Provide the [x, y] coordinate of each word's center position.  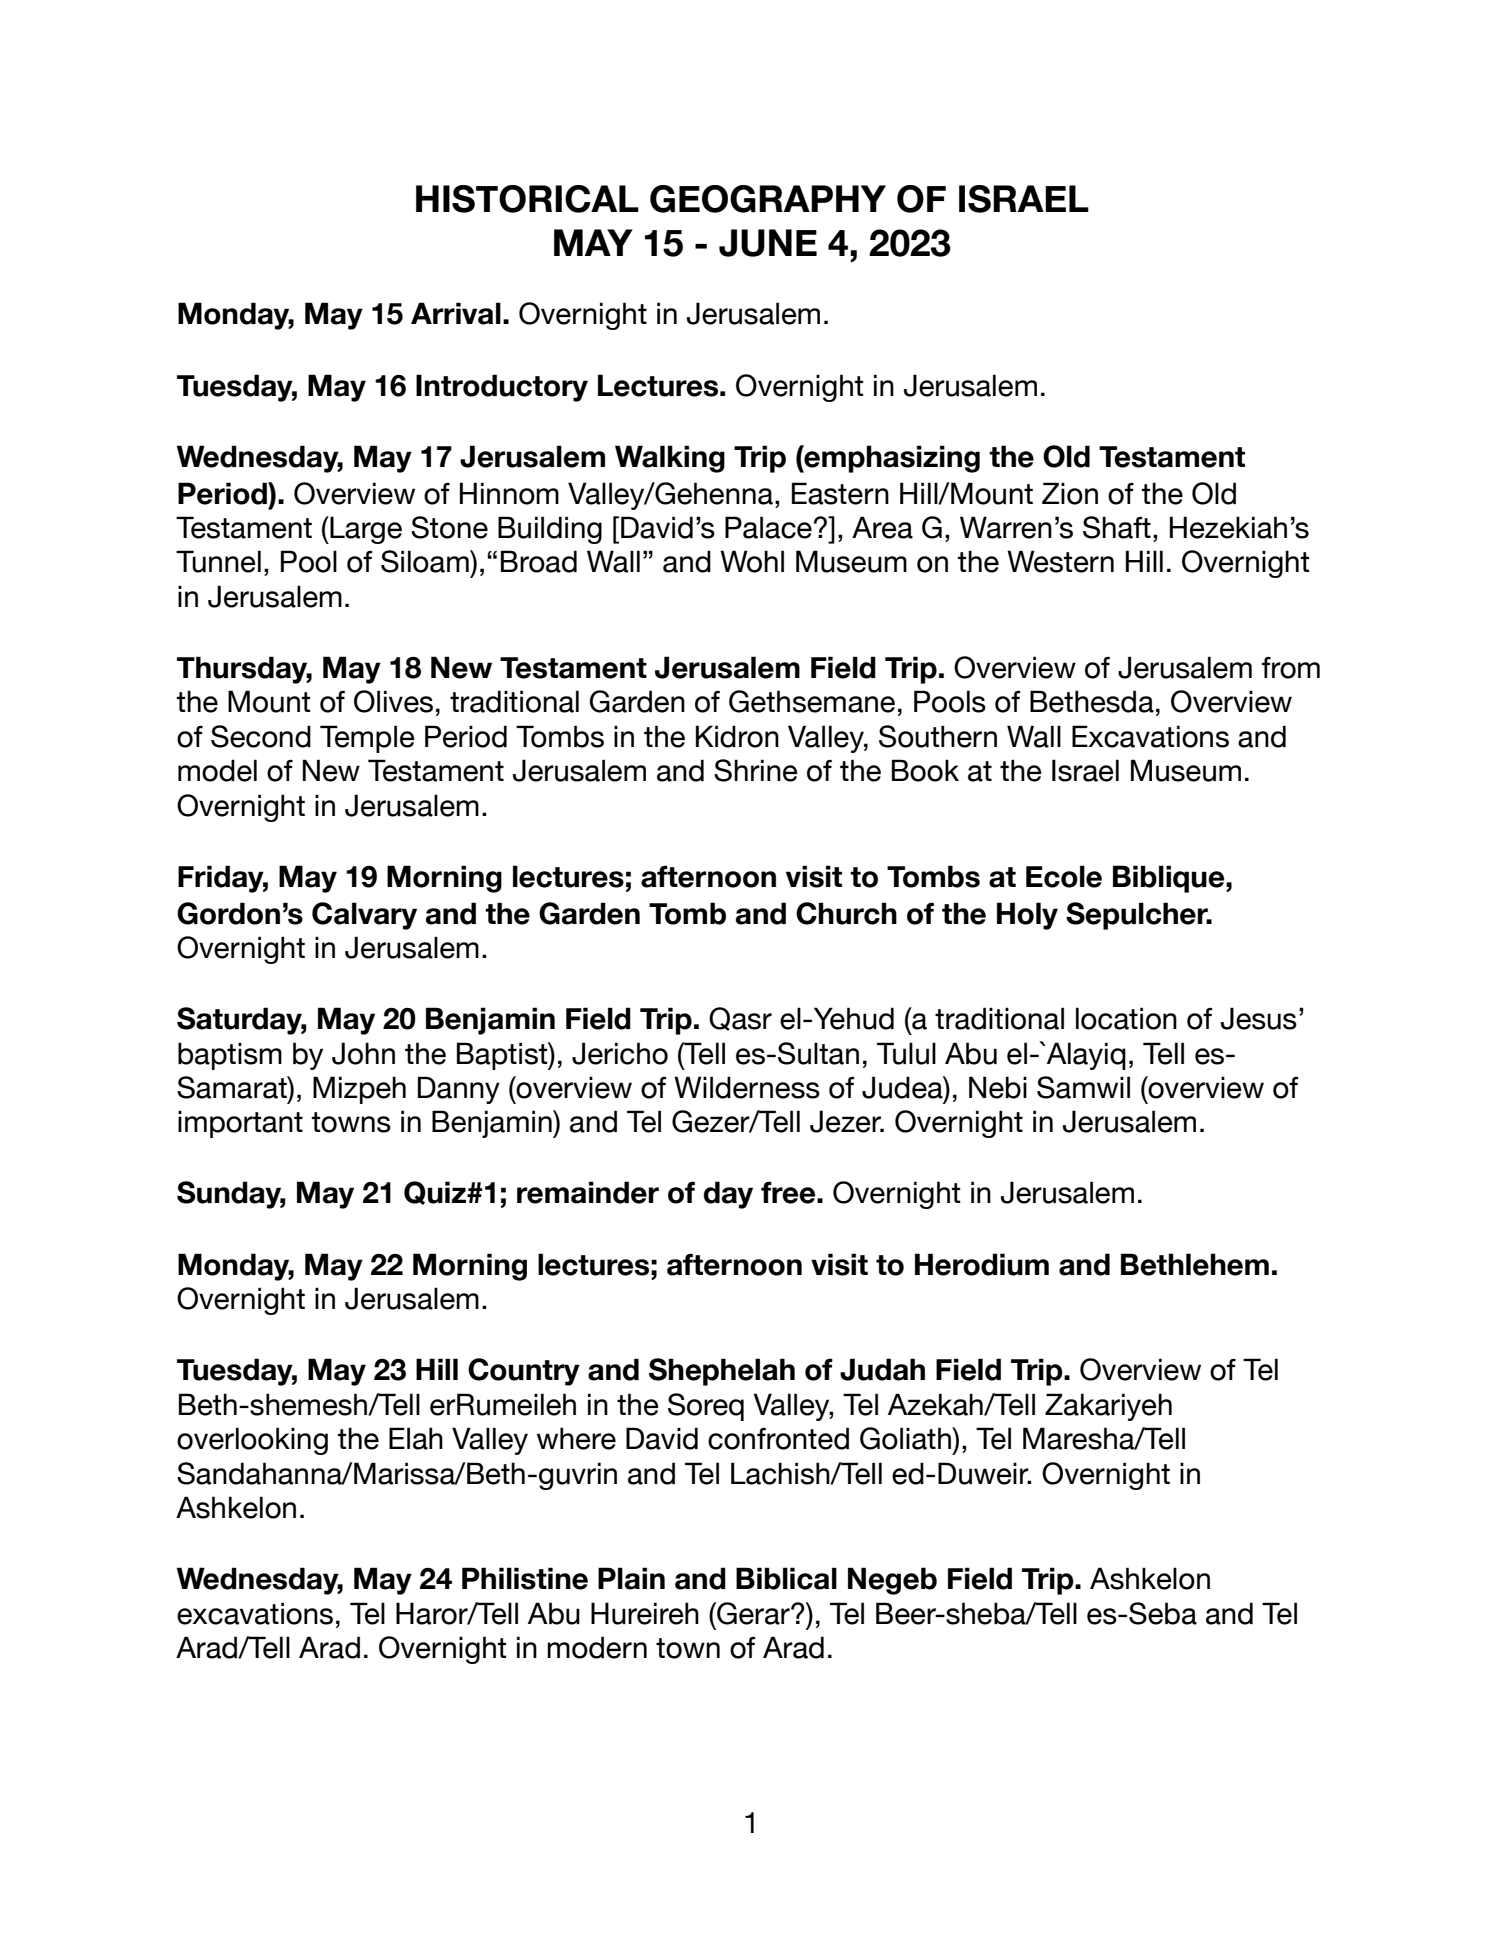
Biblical [786, 1578]
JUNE [768, 243]
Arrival [456, 313]
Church [846, 913]
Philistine [525, 1578]
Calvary [364, 916]
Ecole [1064, 876]
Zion [1070, 493]
